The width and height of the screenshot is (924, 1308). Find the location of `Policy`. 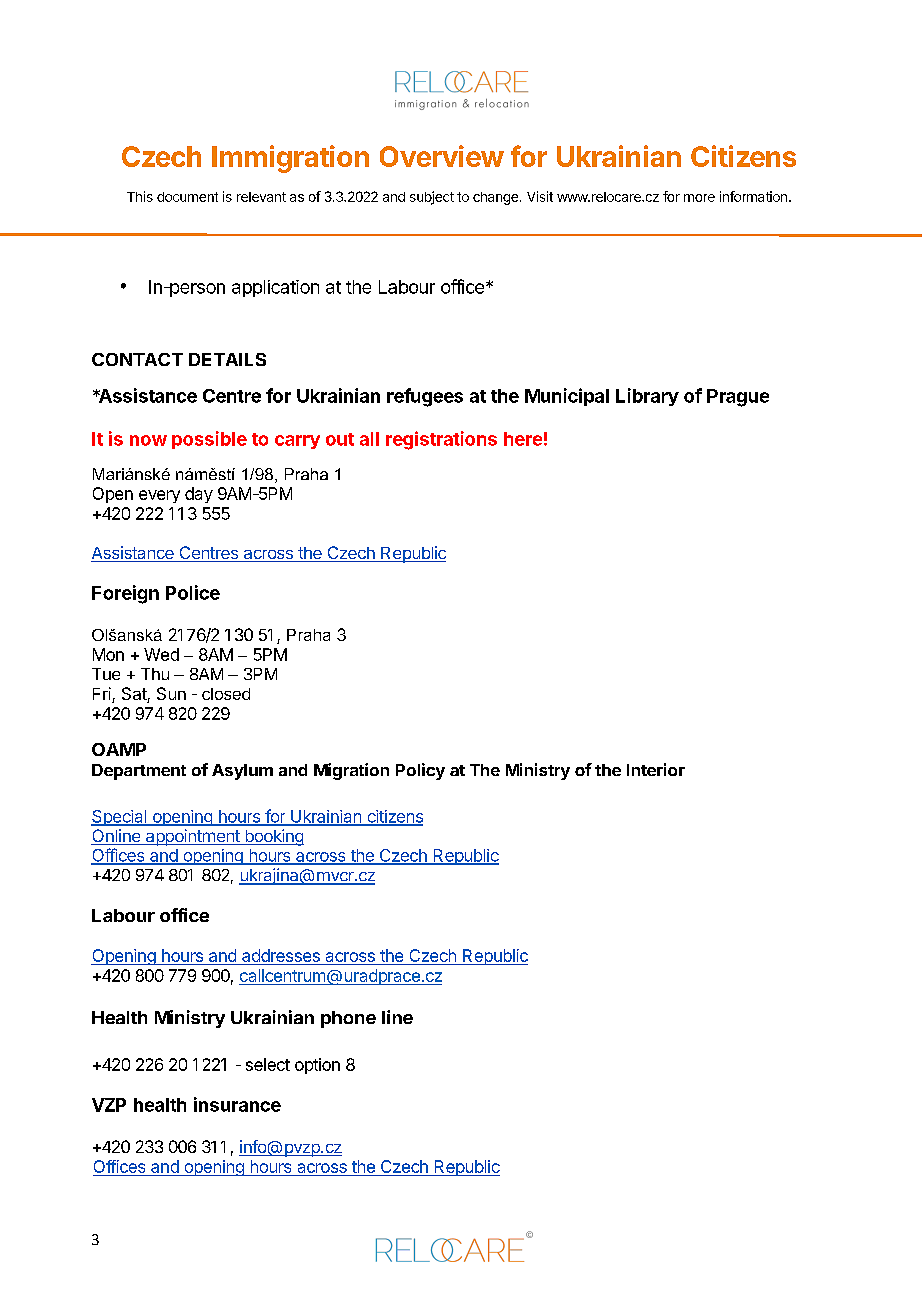

Policy is located at coordinates (420, 771).
